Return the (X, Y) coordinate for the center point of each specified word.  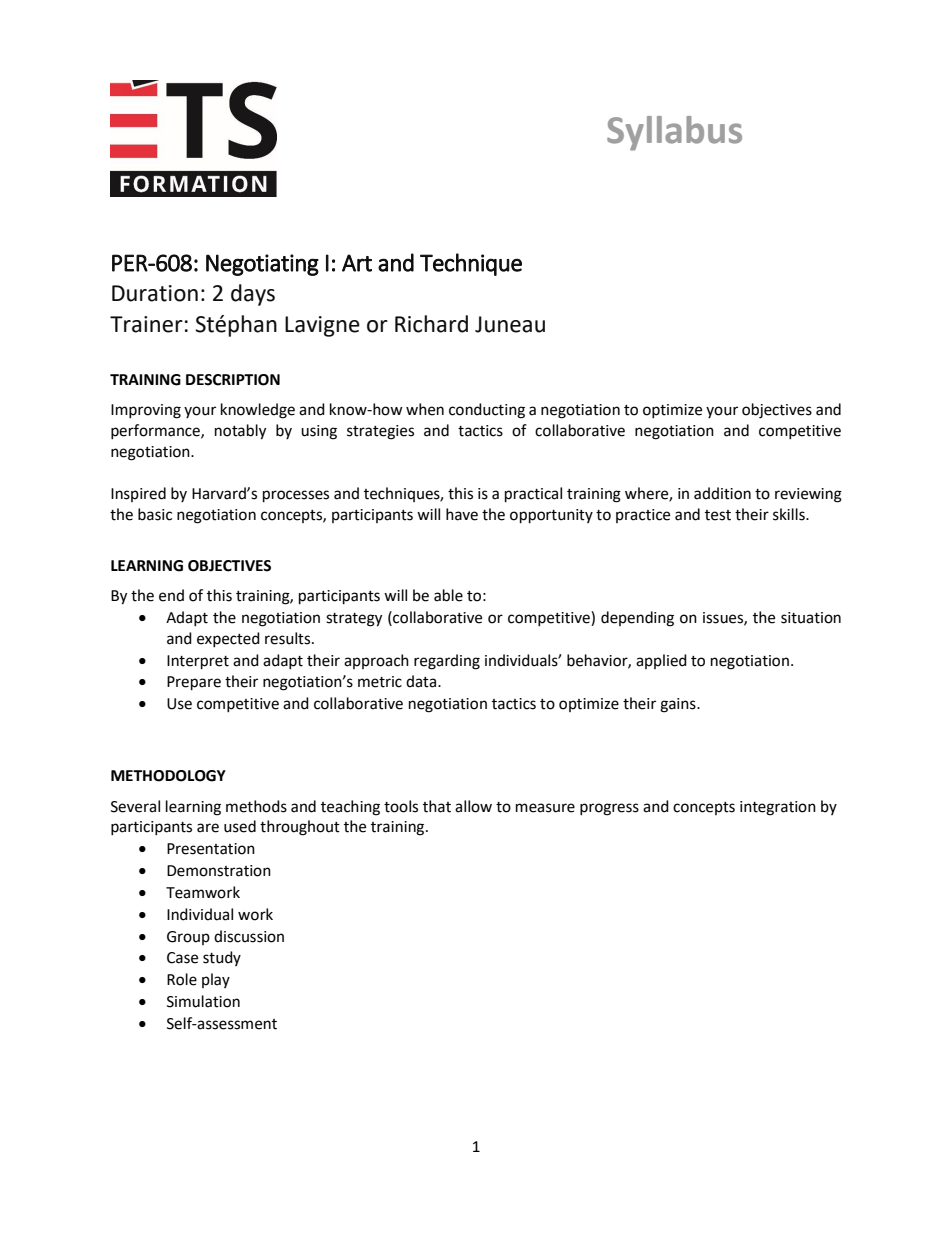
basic (155, 514)
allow (473, 806)
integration (778, 808)
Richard (431, 324)
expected (228, 639)
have (462, 514)
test (718, 515)
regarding (447, 662)
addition (722, 493)
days (253, 295)
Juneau (510, 324)
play (216, 980)
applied (661, 661)
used (240, 826)
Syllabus (674, 133)
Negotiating (262, 265)
